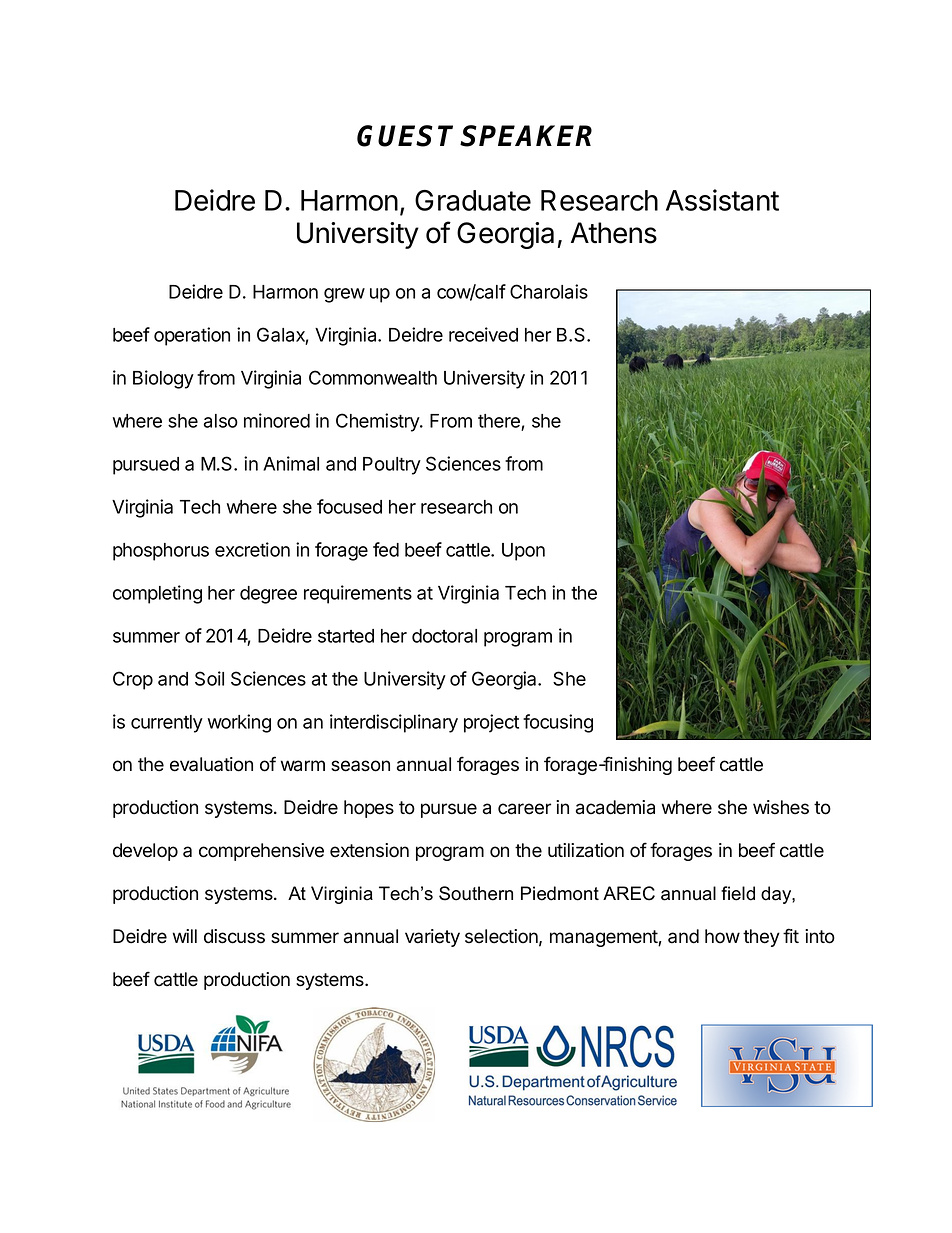  Describe the element at coordinates (344, 295) in the screenshot. I see `grew` at that location.
